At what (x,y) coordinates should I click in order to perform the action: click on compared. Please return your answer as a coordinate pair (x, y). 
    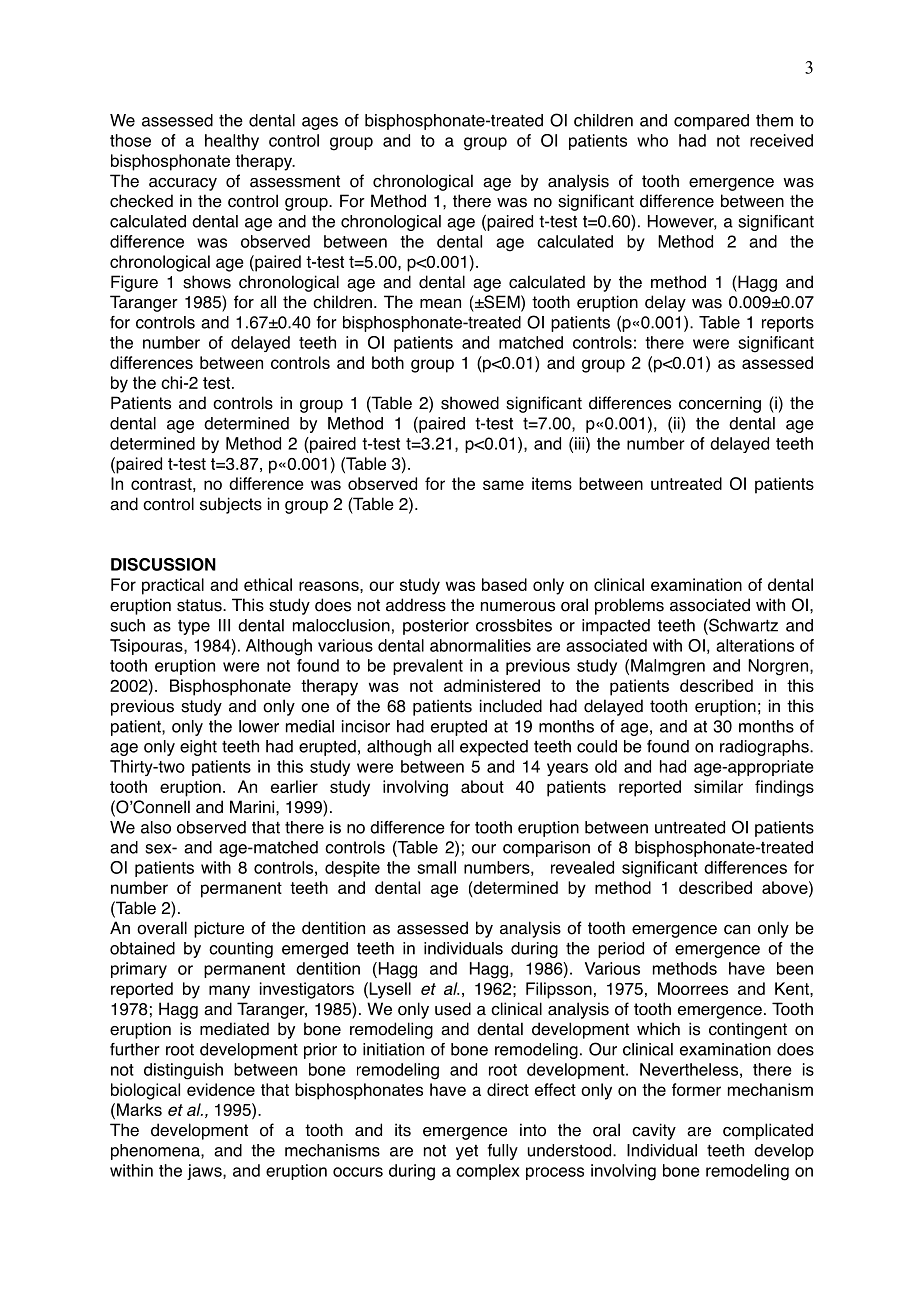
    Looking at the image, I should click on (711, 122).
